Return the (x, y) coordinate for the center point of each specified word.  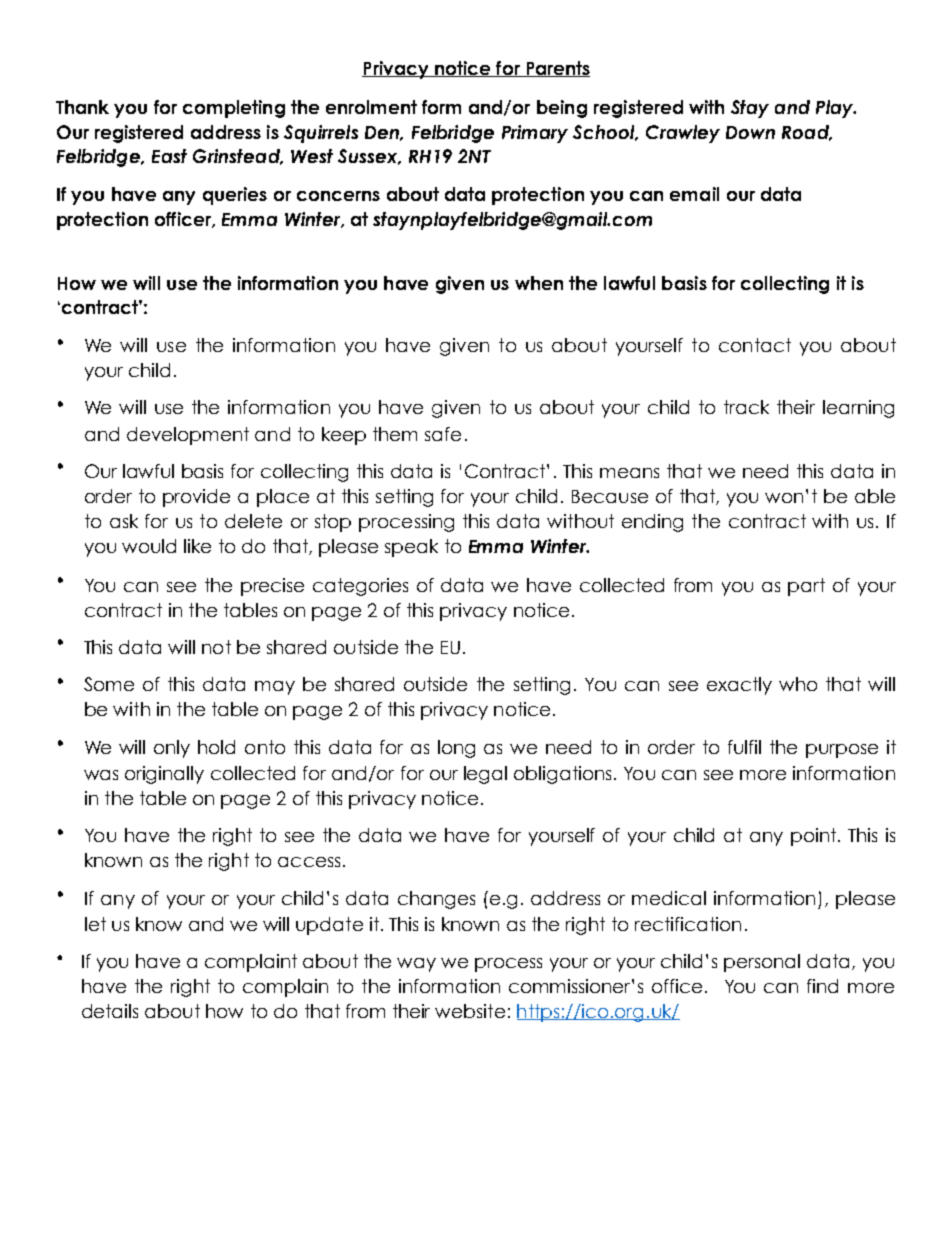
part (806, 587)
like (197, 546)
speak (411, 548)
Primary (535, 134)
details (110, 1011)
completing (234, 109)
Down (750, 132)
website (470, 1011)
